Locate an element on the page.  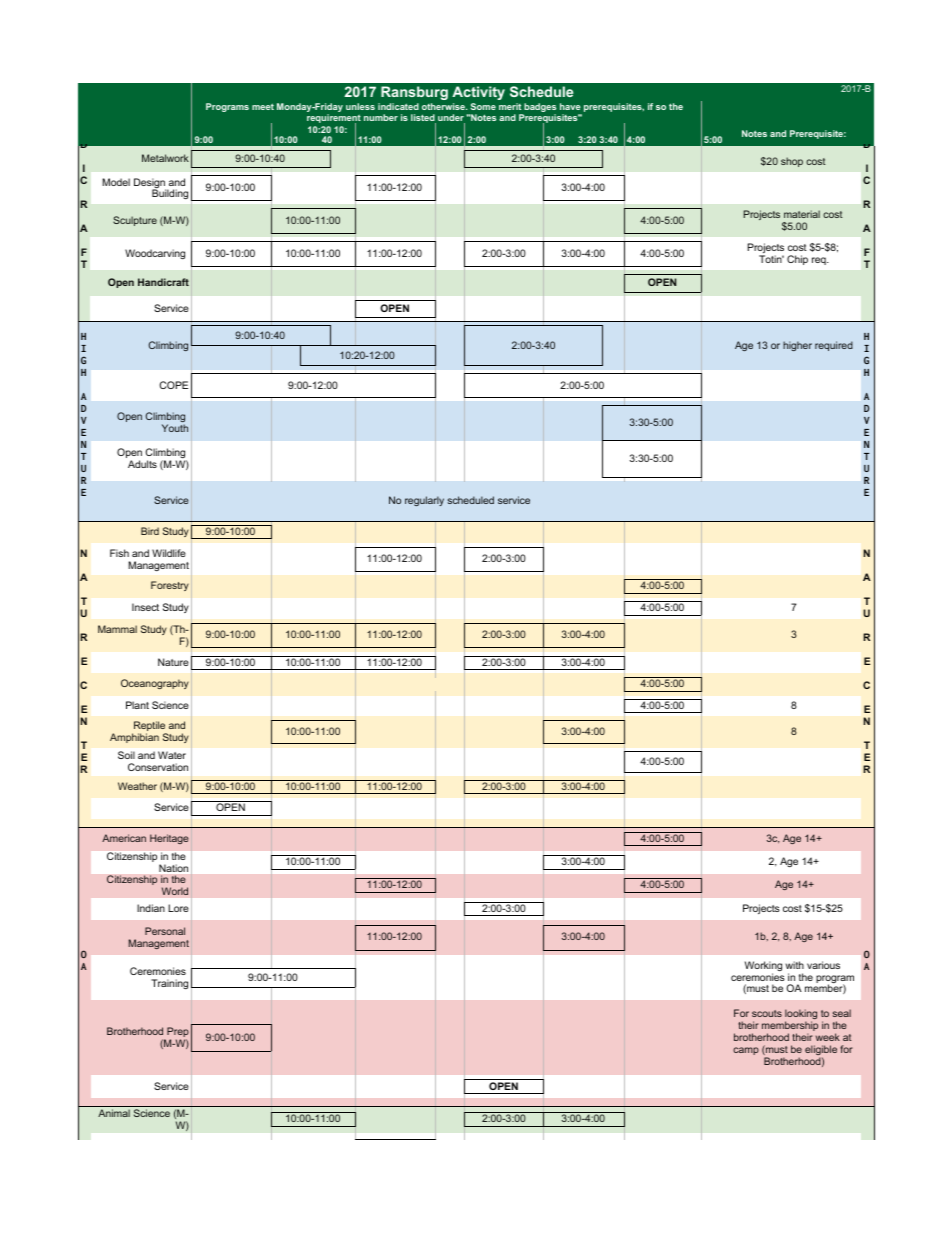
Some is located at coordinates (483, 106).
